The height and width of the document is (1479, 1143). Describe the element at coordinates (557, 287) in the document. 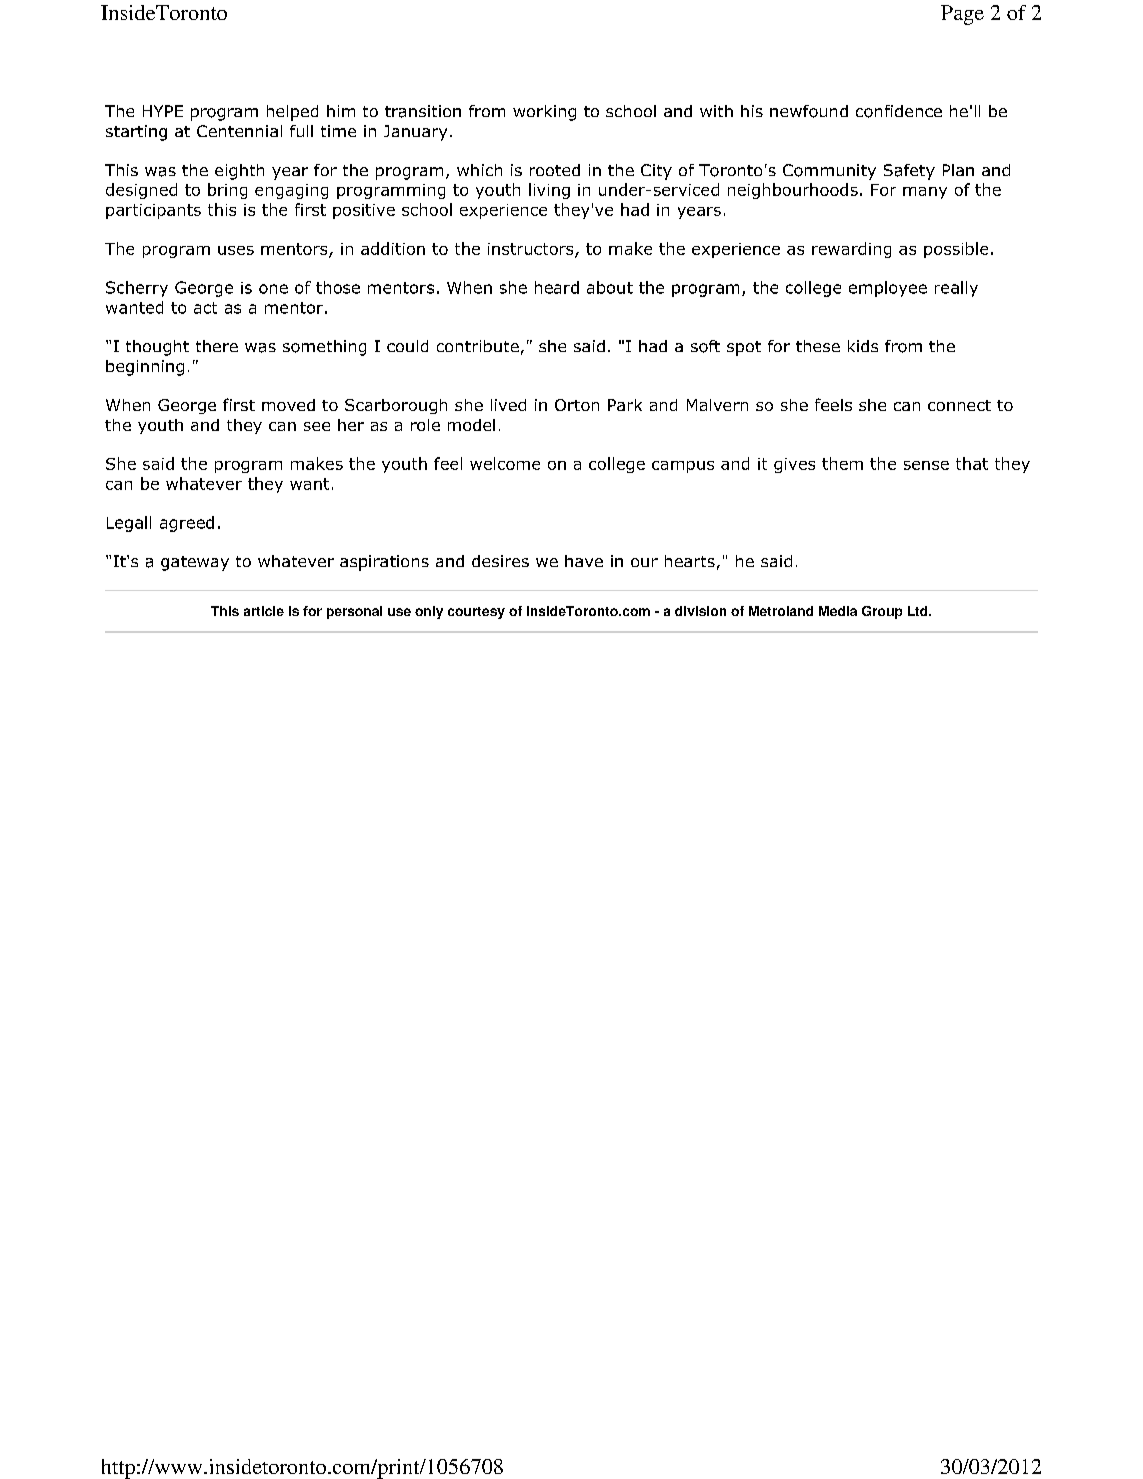

I see `heard` at that location.
